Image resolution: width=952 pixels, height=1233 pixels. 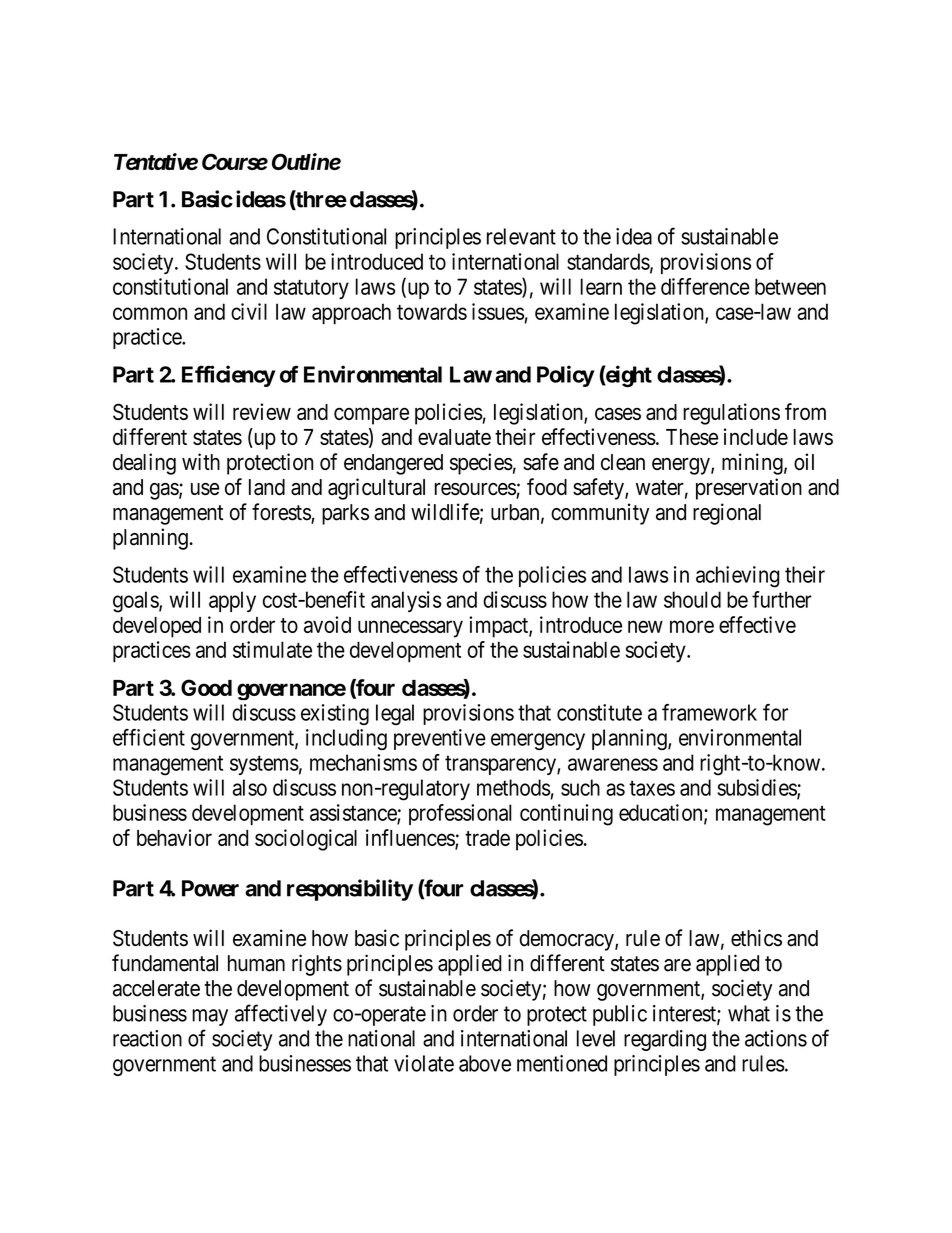 I want to click on also, so click(x=250, y=787).
